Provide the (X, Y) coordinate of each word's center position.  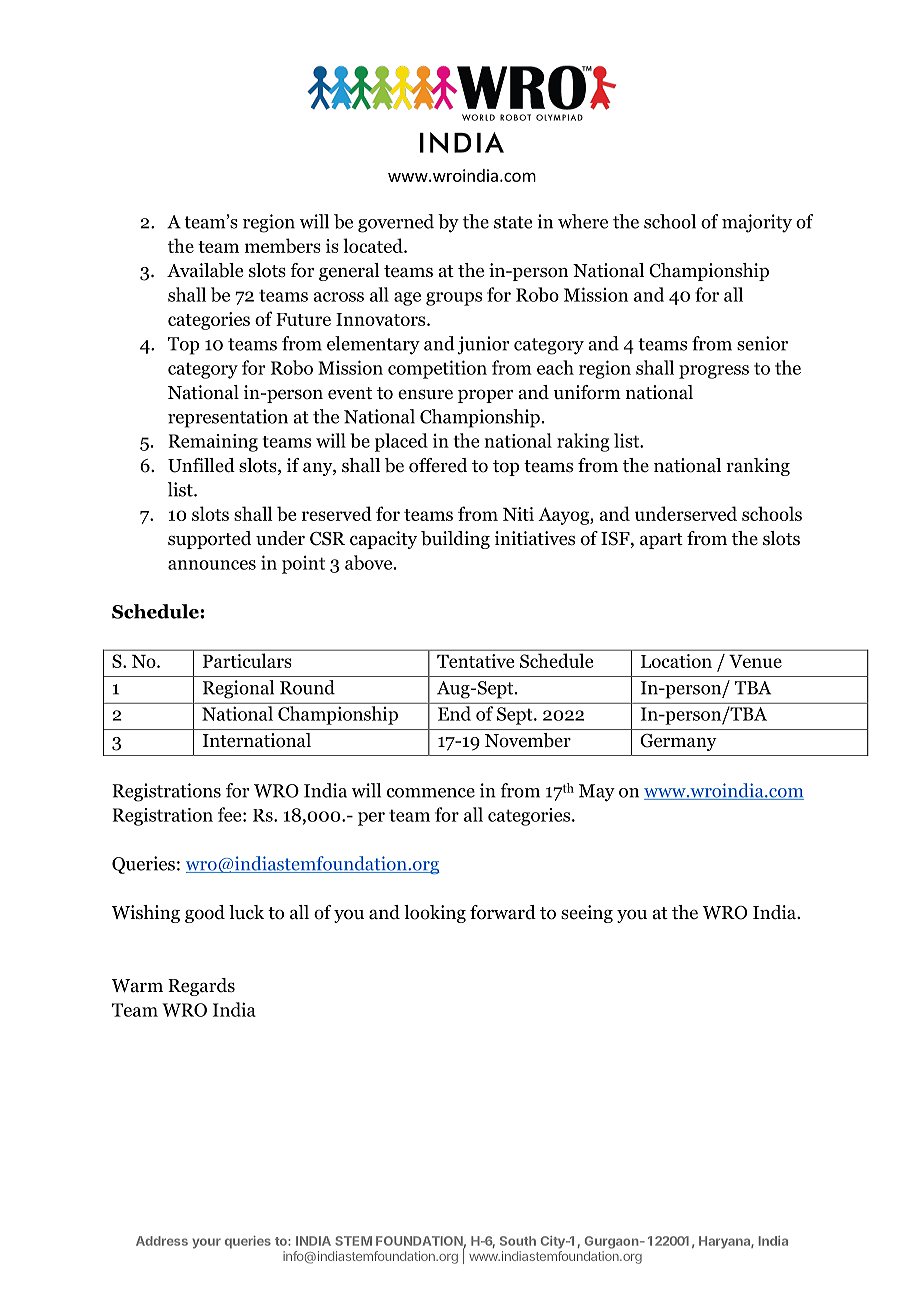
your (206, 1243)
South (518, 1241)
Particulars (247, 660)
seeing (587, 914)
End (454, 713)
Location (676, 661)
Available (205, 270)
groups (454, 299)
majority (757, 223)
